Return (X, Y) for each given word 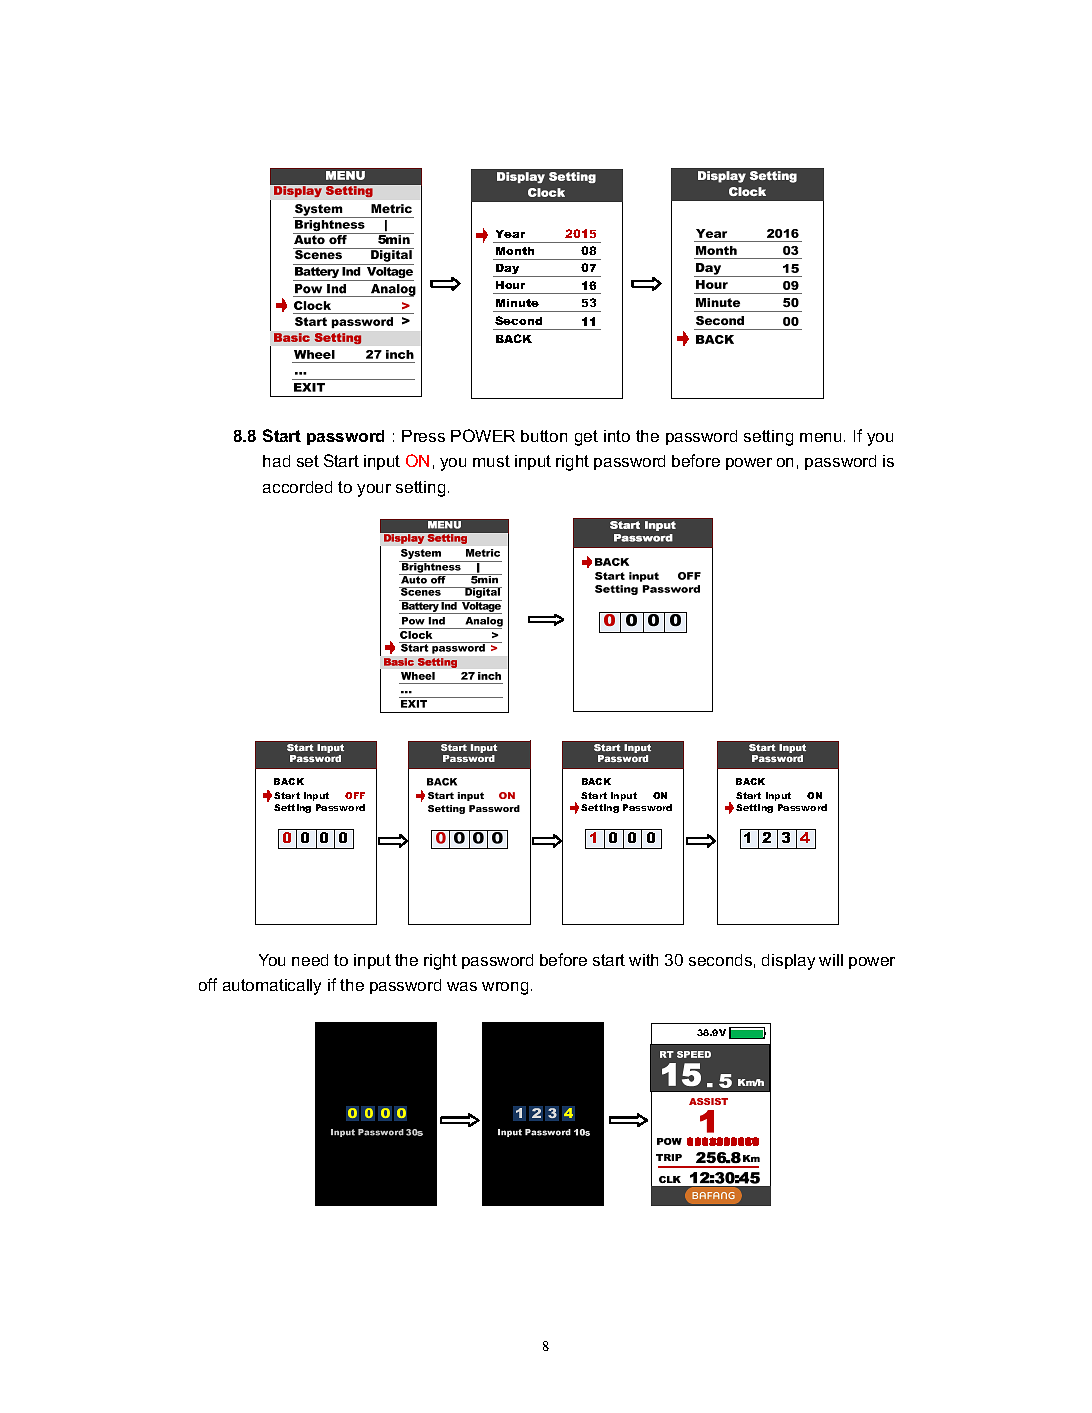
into (617, 436)
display (788, 962)
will (831, 960)
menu (820, 437)
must (491, 461)
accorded (297, 487)
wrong (505, 988)
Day (508, 270)
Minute (517, 303)
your (374, 490)
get (586, 438)
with (643, 960)
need (310, 960)
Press (423, 436)
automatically (272, 987)
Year (510, 234)
